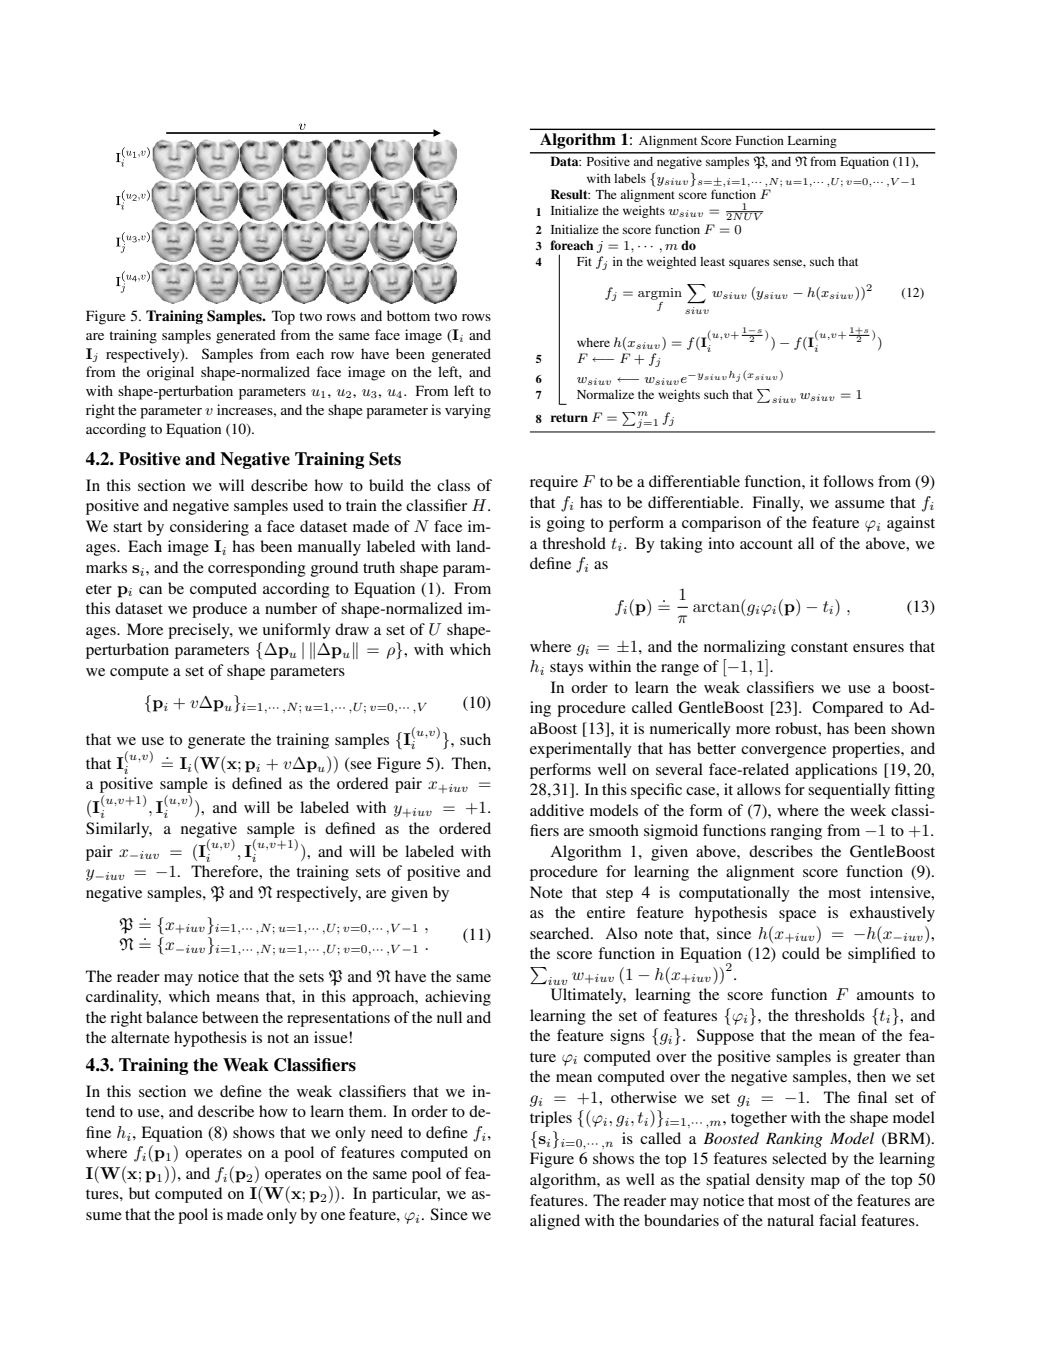 This screenshot has width=1050, height=1359. I want to click on Compared, so click(847, 709).
